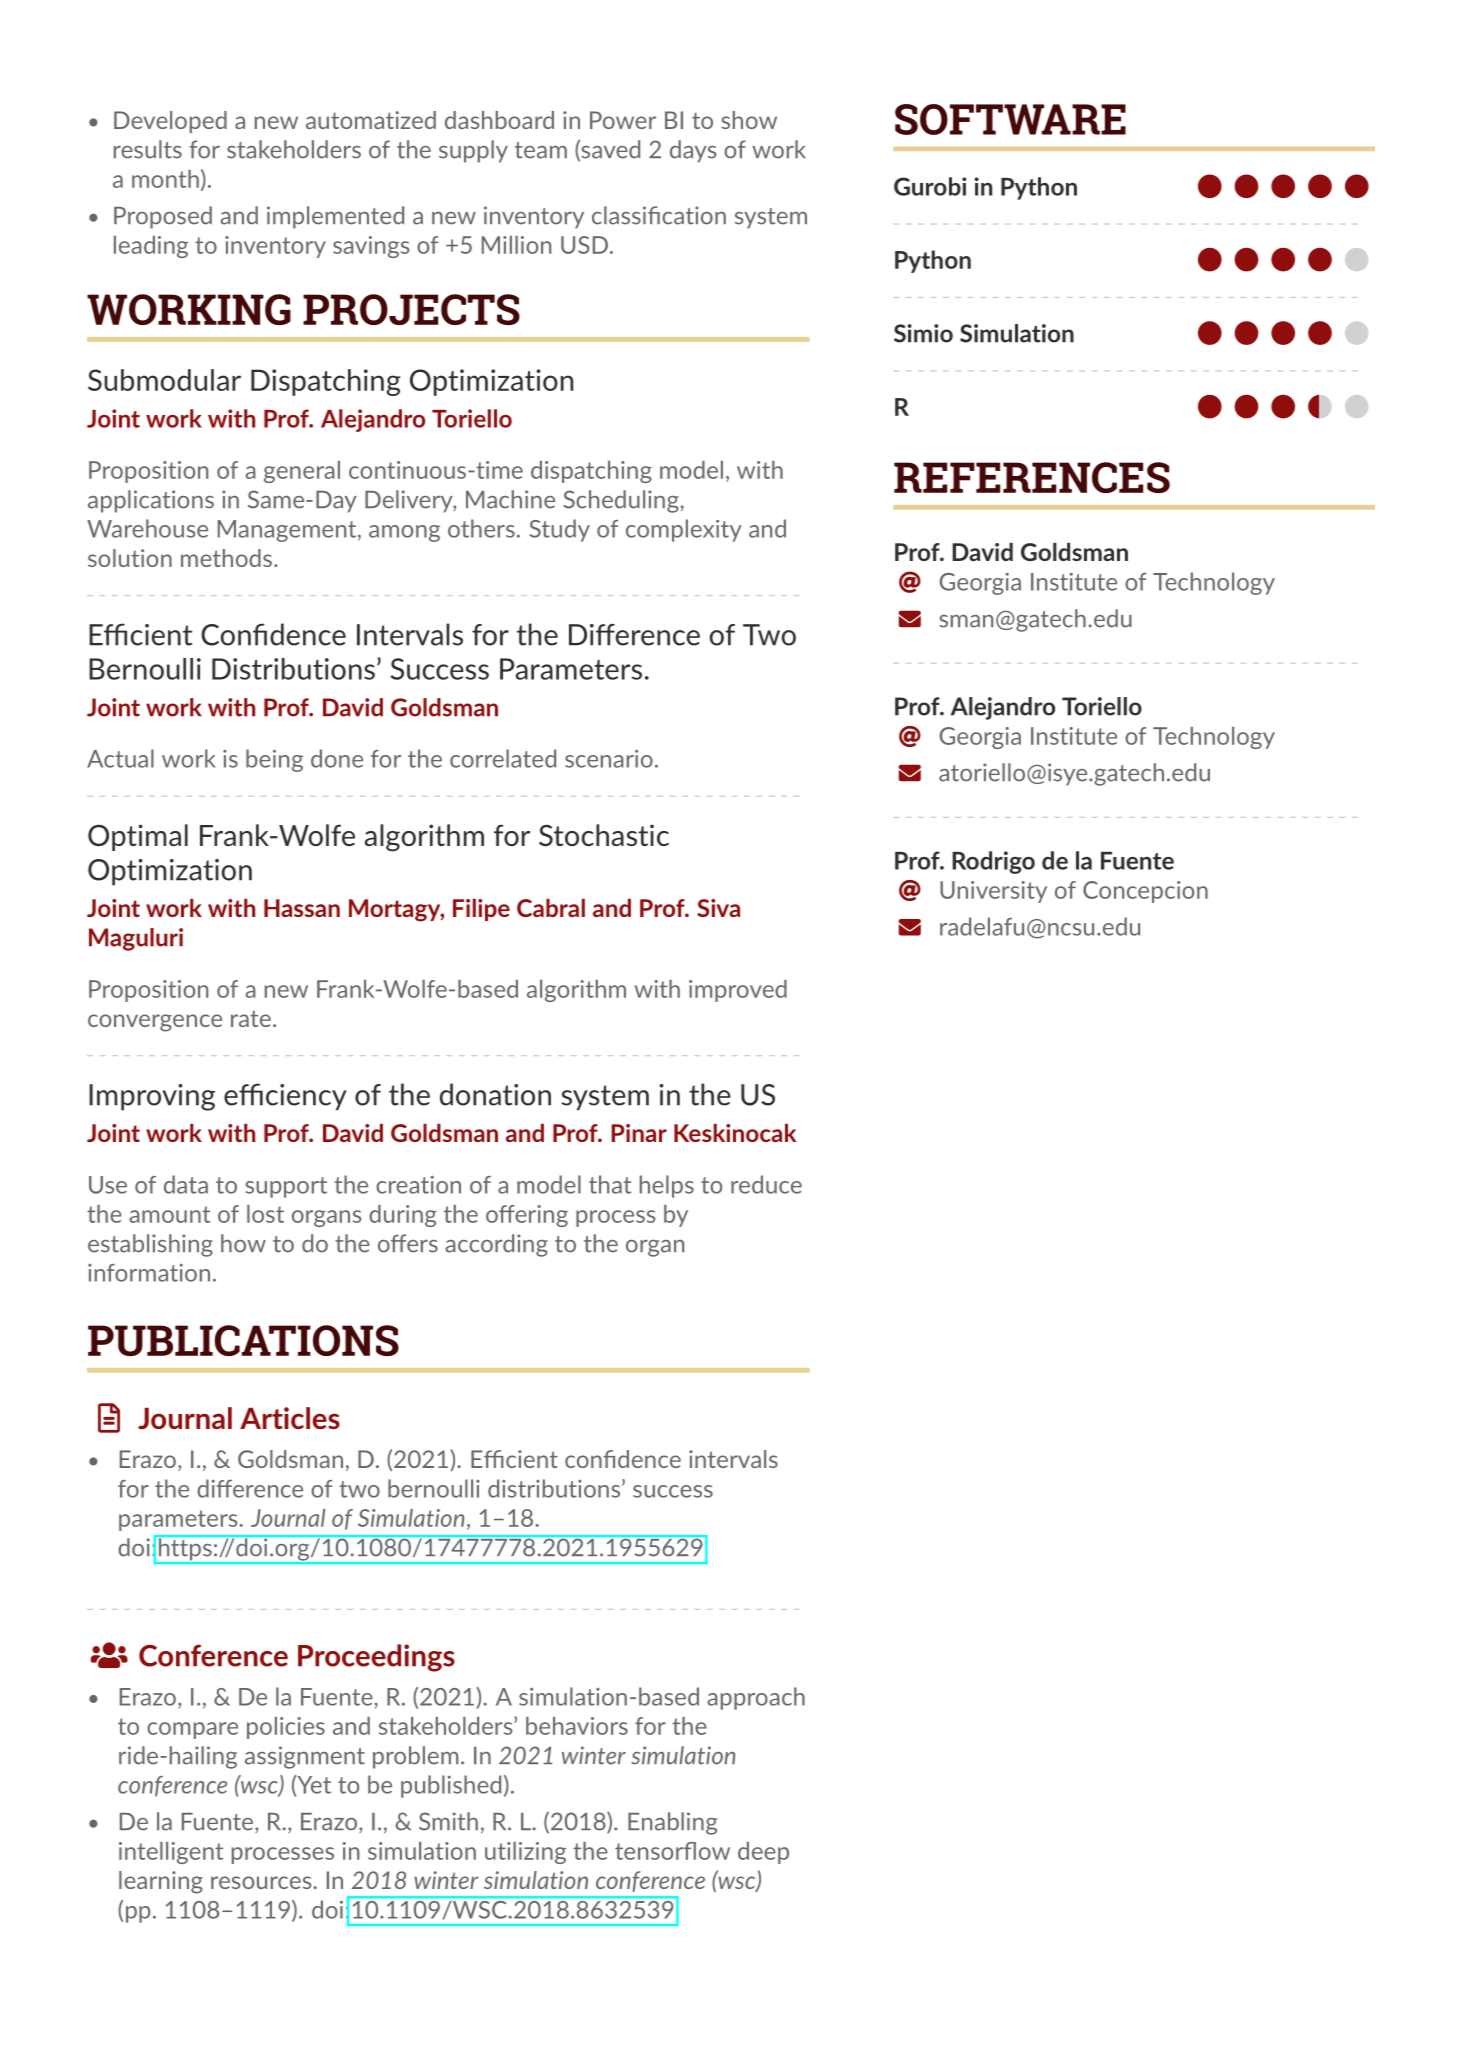  What do you see at coordinates (993, 892) in the image?
I see `University` at bounding box center [993, 892].
